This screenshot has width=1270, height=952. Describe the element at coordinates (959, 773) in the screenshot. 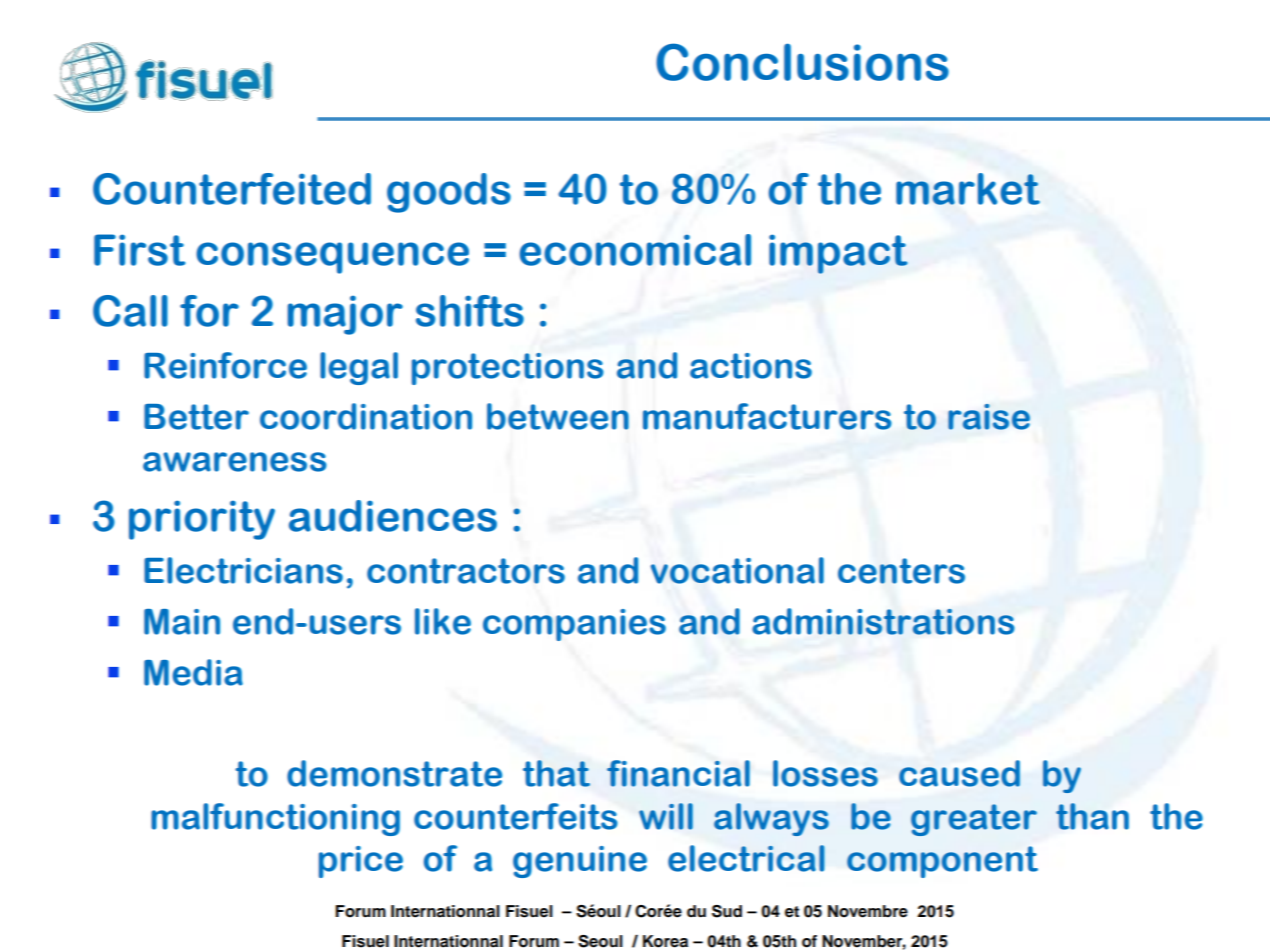

I see `caused` at that location.
